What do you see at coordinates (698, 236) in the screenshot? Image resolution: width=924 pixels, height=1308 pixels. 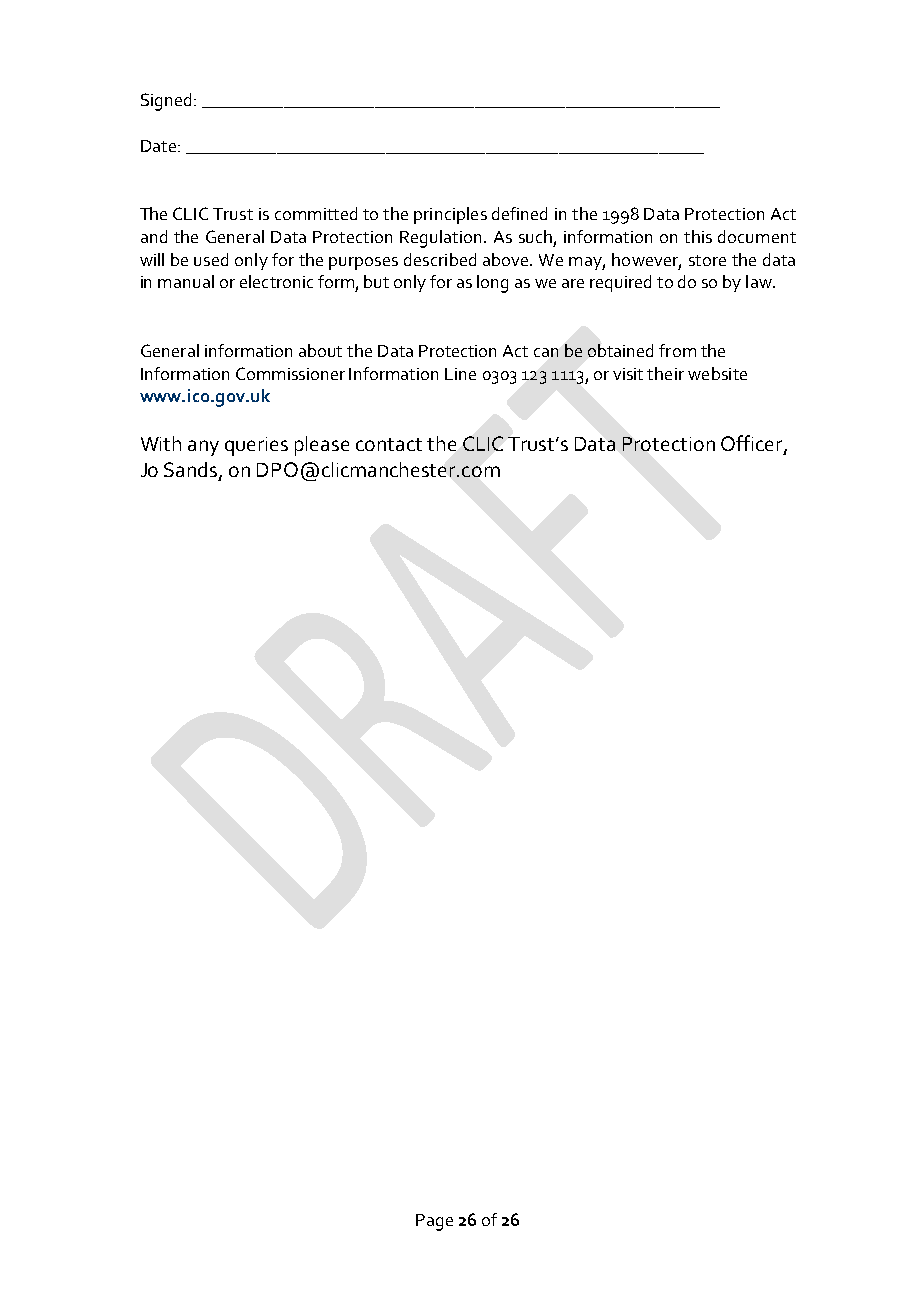 I see `this` at bounding box center [698, 236].
